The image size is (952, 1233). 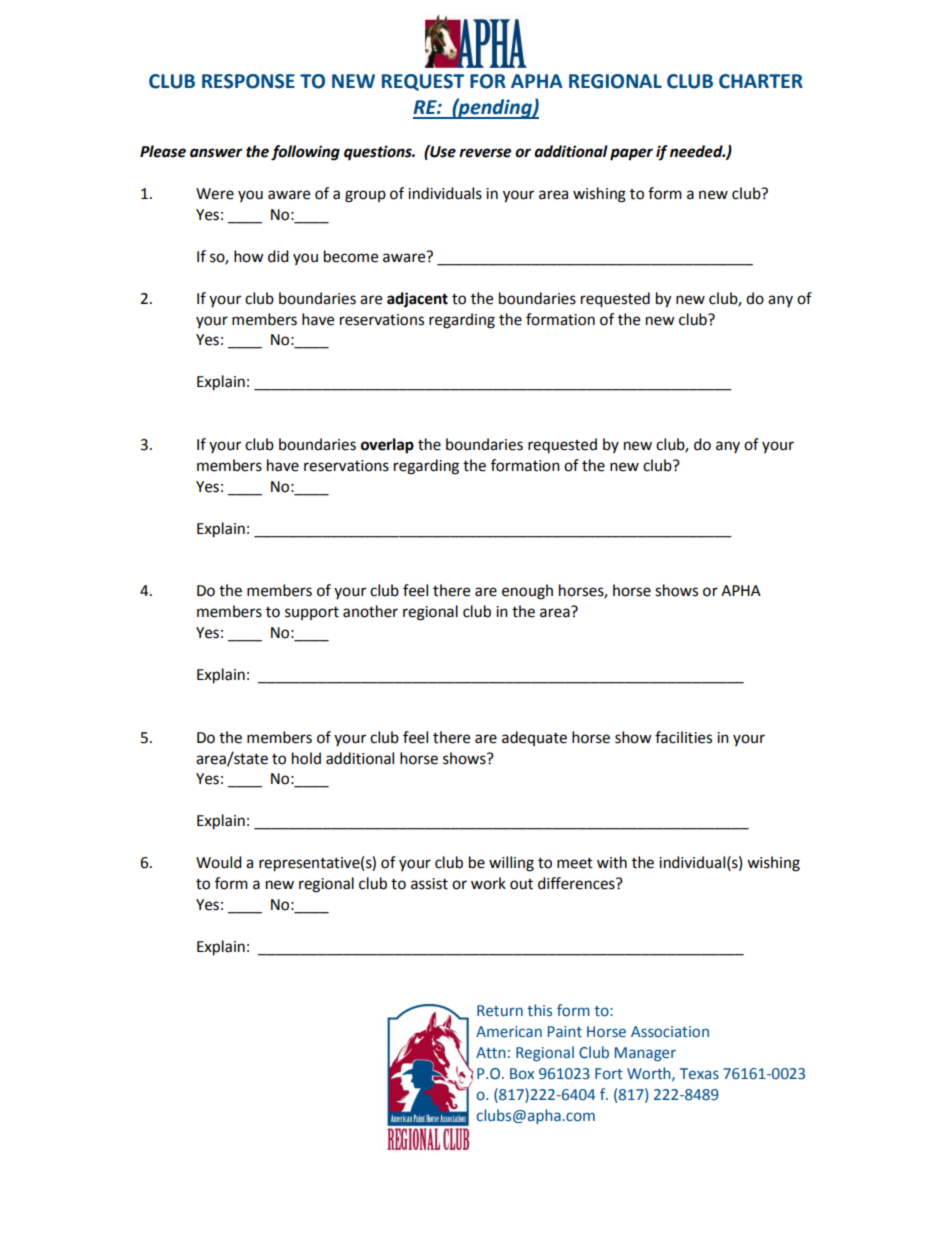 What do you see at coordinates (491, 1053) in the screenshot?
I see `Attn` at bounding box center [491, 1053].
